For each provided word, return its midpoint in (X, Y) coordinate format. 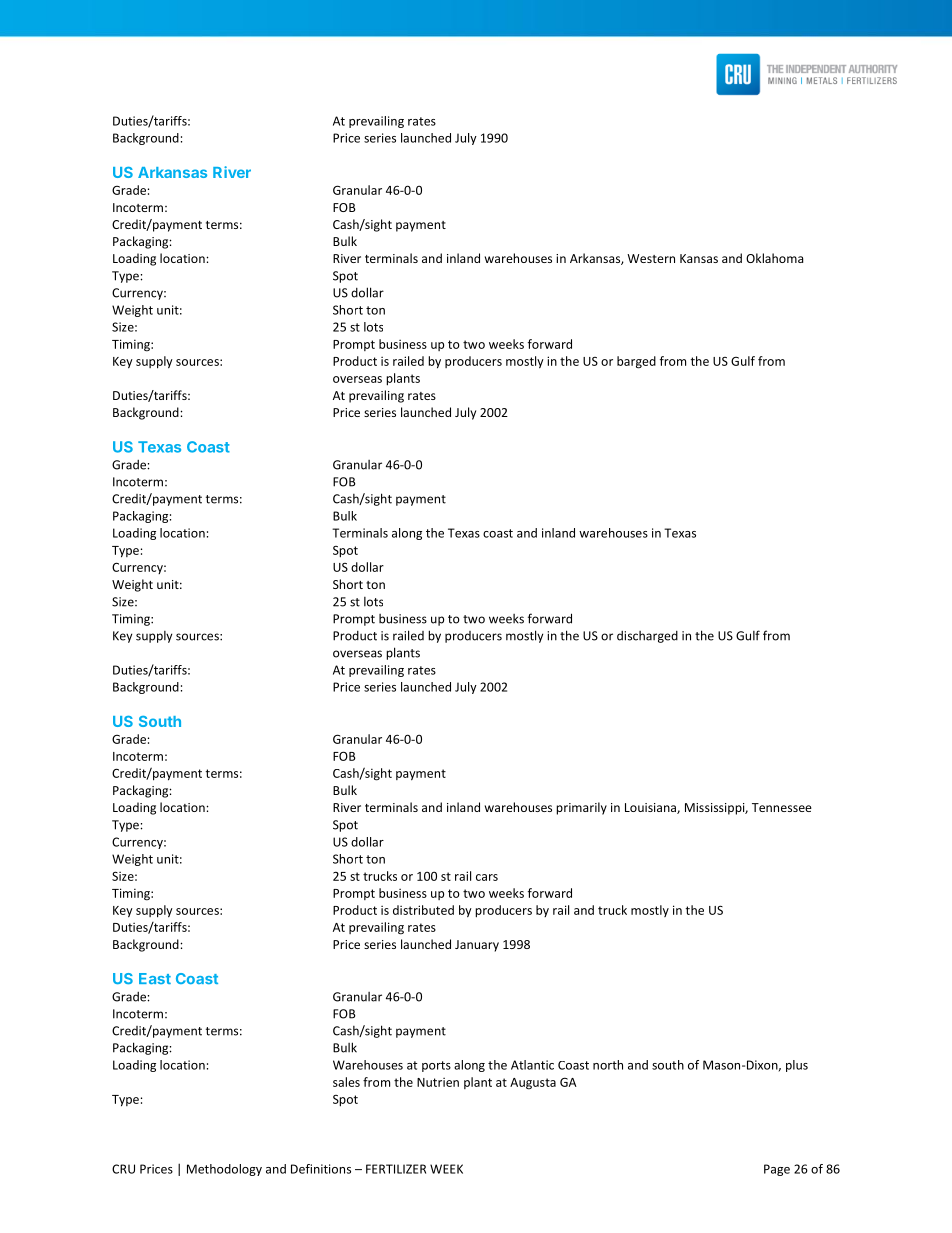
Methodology (224, 1170)
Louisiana (651, 808)
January (477, 946)
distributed (423, 910)
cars (487, 877)
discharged (647, 637)
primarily (581, 808)
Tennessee (782, 807)
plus (797, 1066)
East (155, 978)
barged (636, 362)
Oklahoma (774, 258)
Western (651, 258)
